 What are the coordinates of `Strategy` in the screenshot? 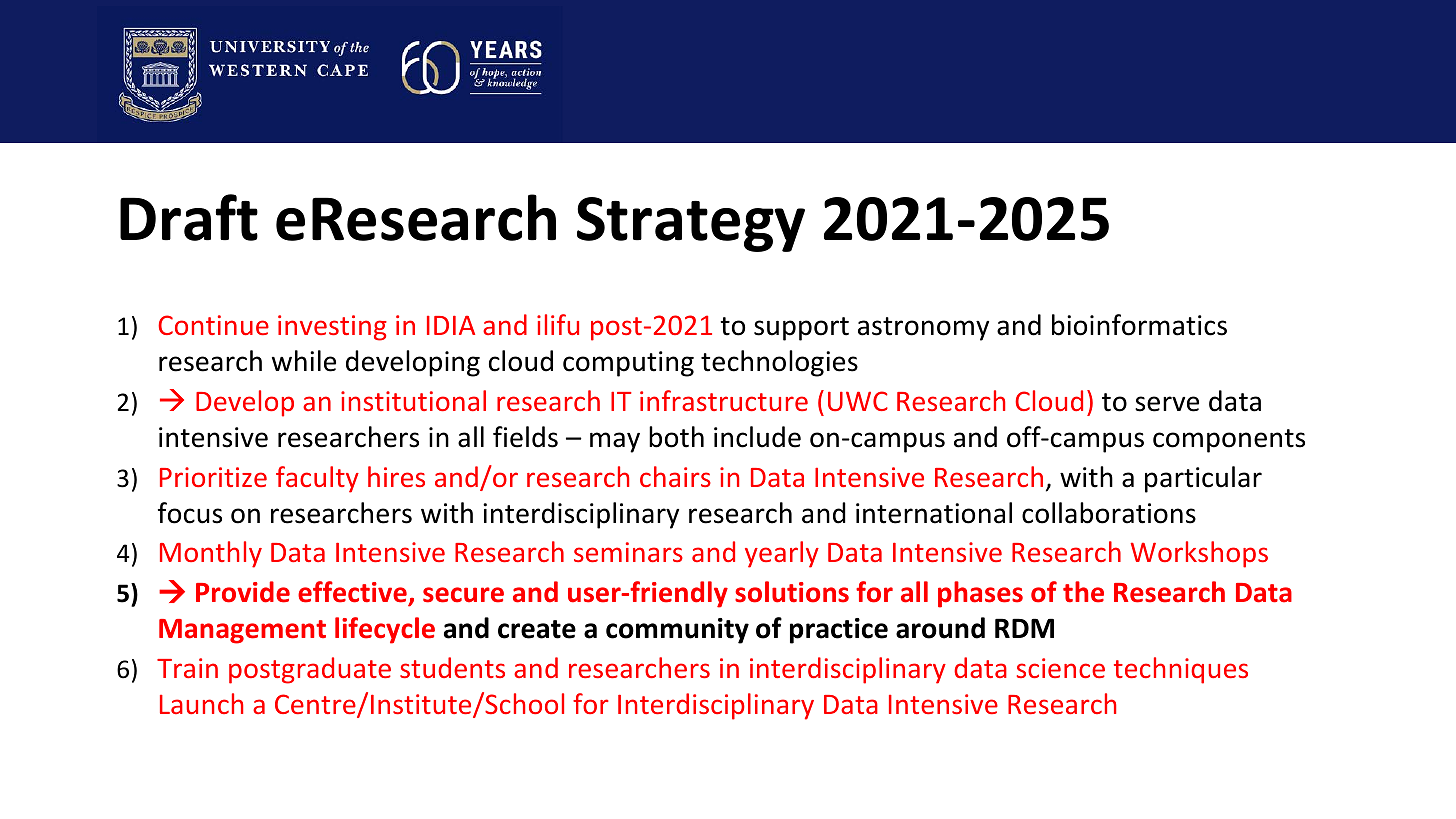 It's located at (691, 224).
